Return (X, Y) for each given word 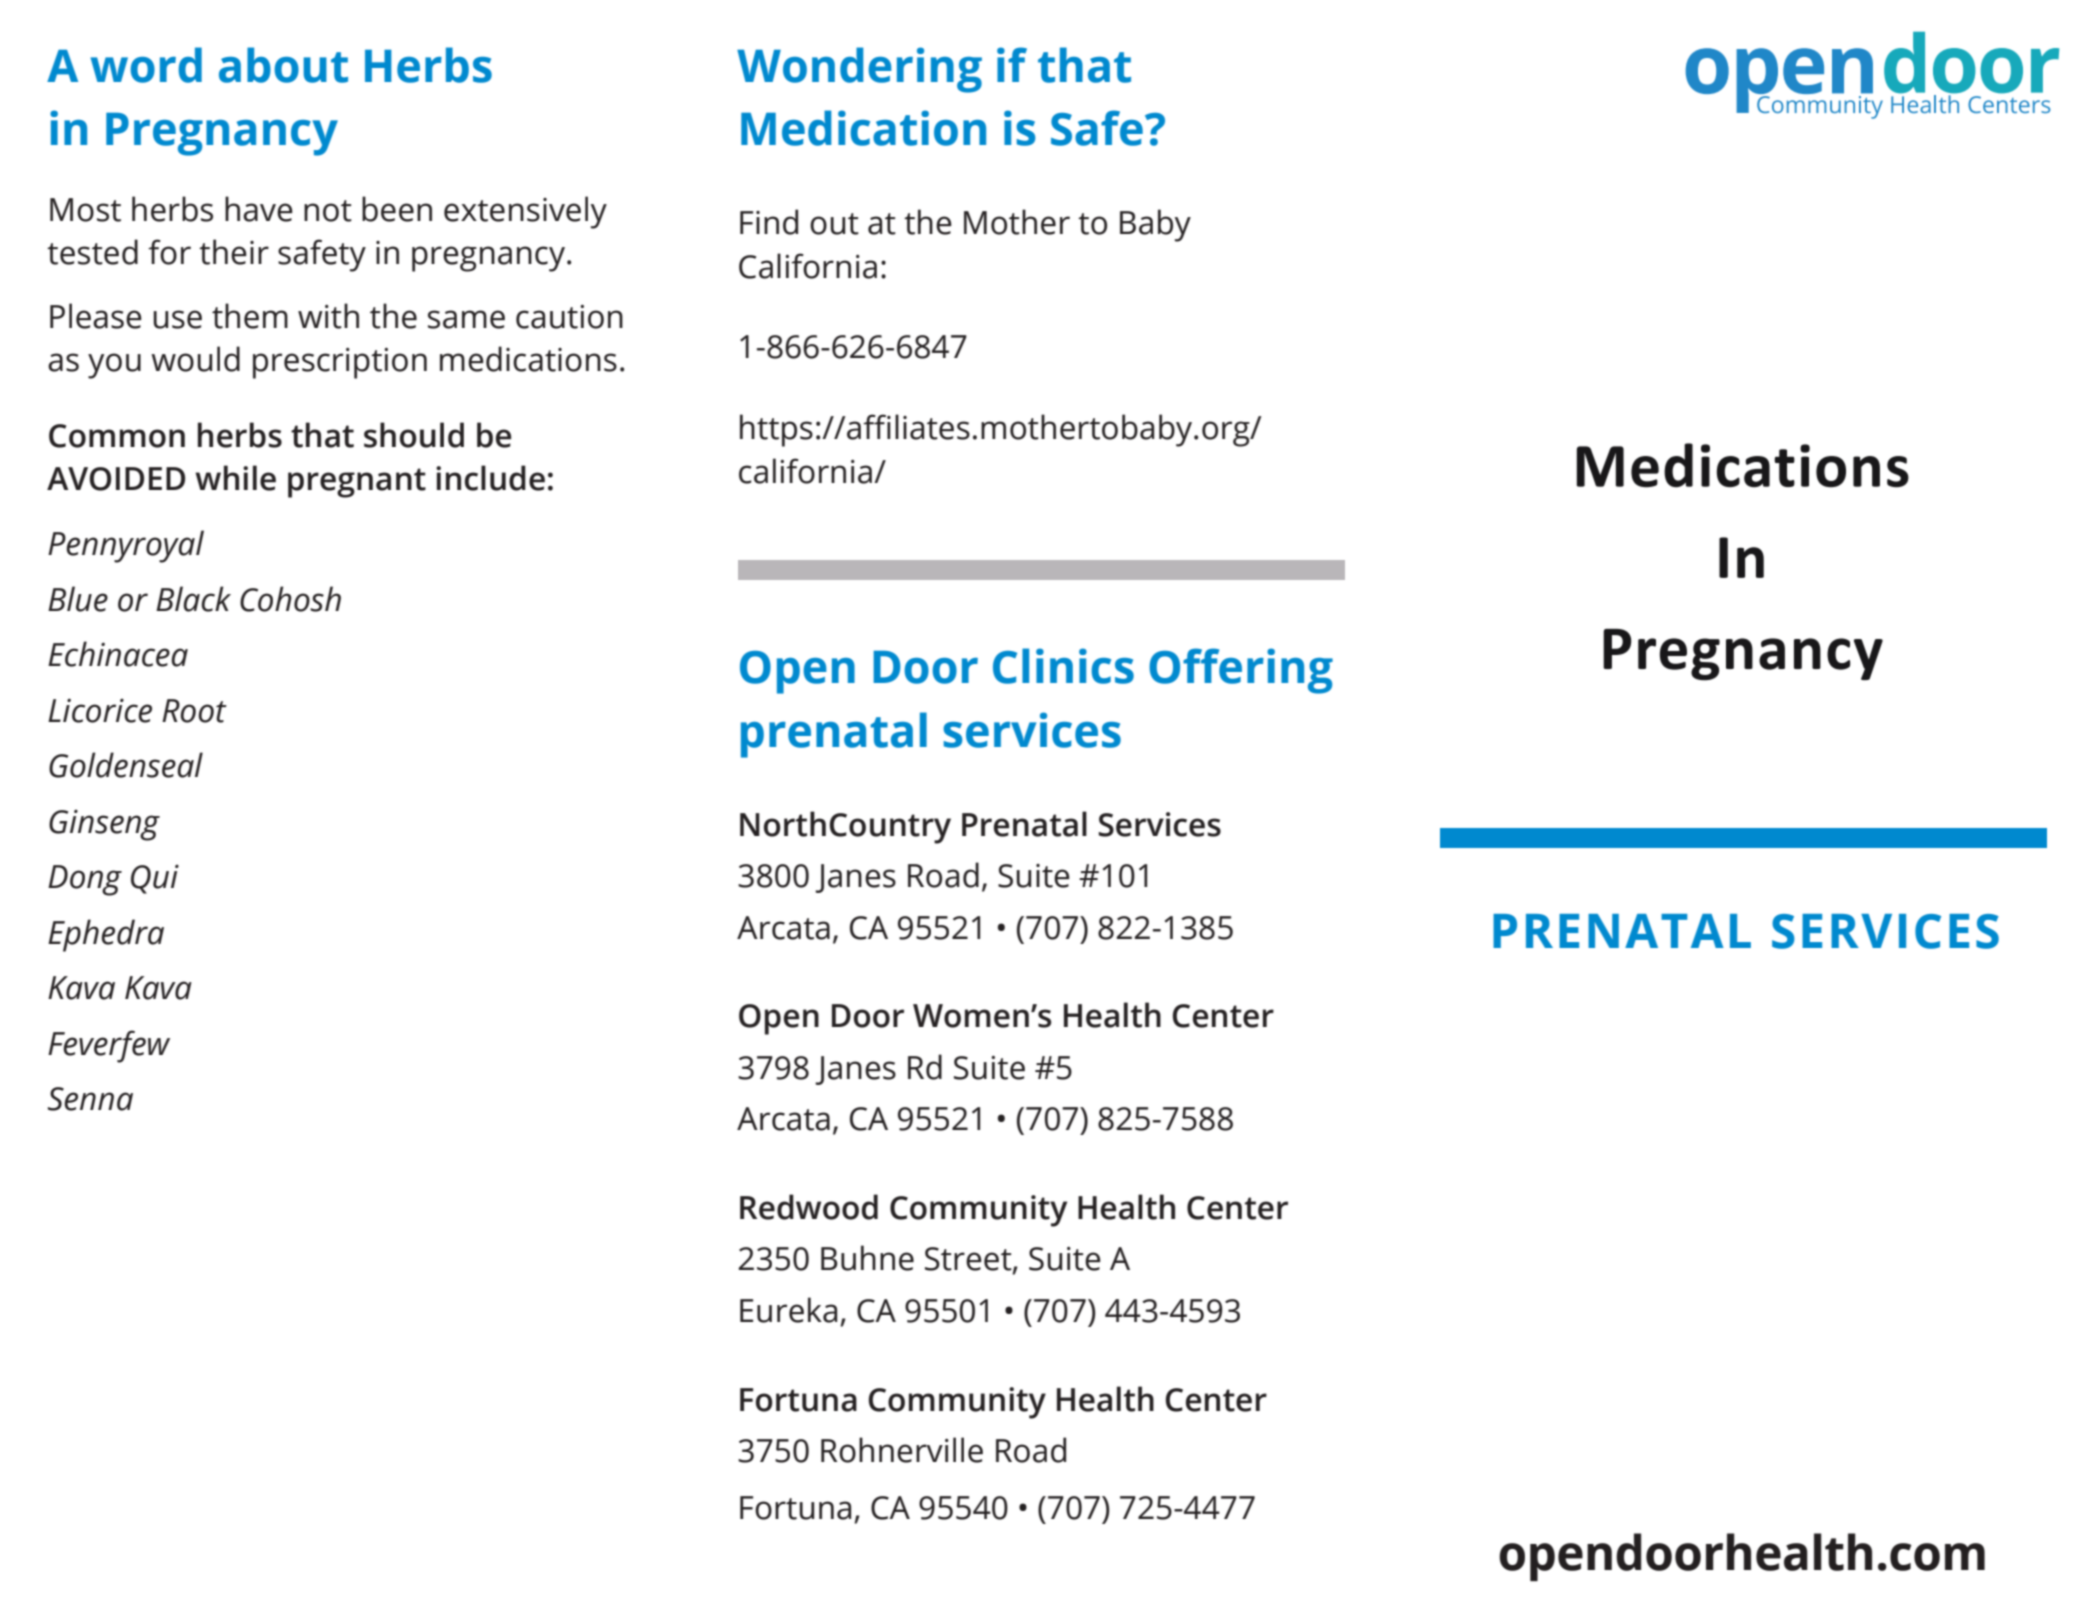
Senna (90, 1099)
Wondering (859, 70)
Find (769, 222)
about (283, 65)
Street (969, 1260)
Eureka (788, 1310)
